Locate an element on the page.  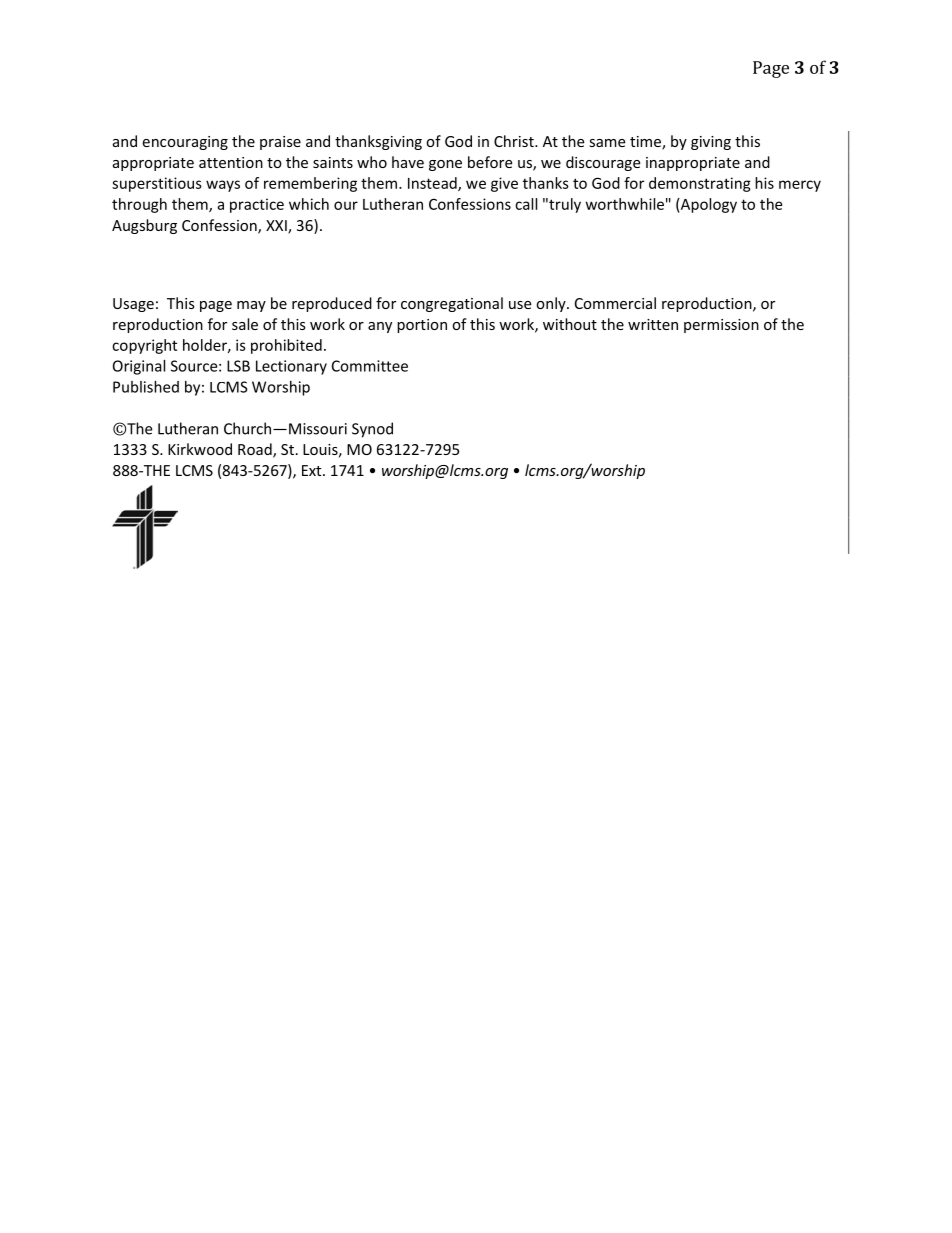
worthwhile is located at coordinates (625, 204).
